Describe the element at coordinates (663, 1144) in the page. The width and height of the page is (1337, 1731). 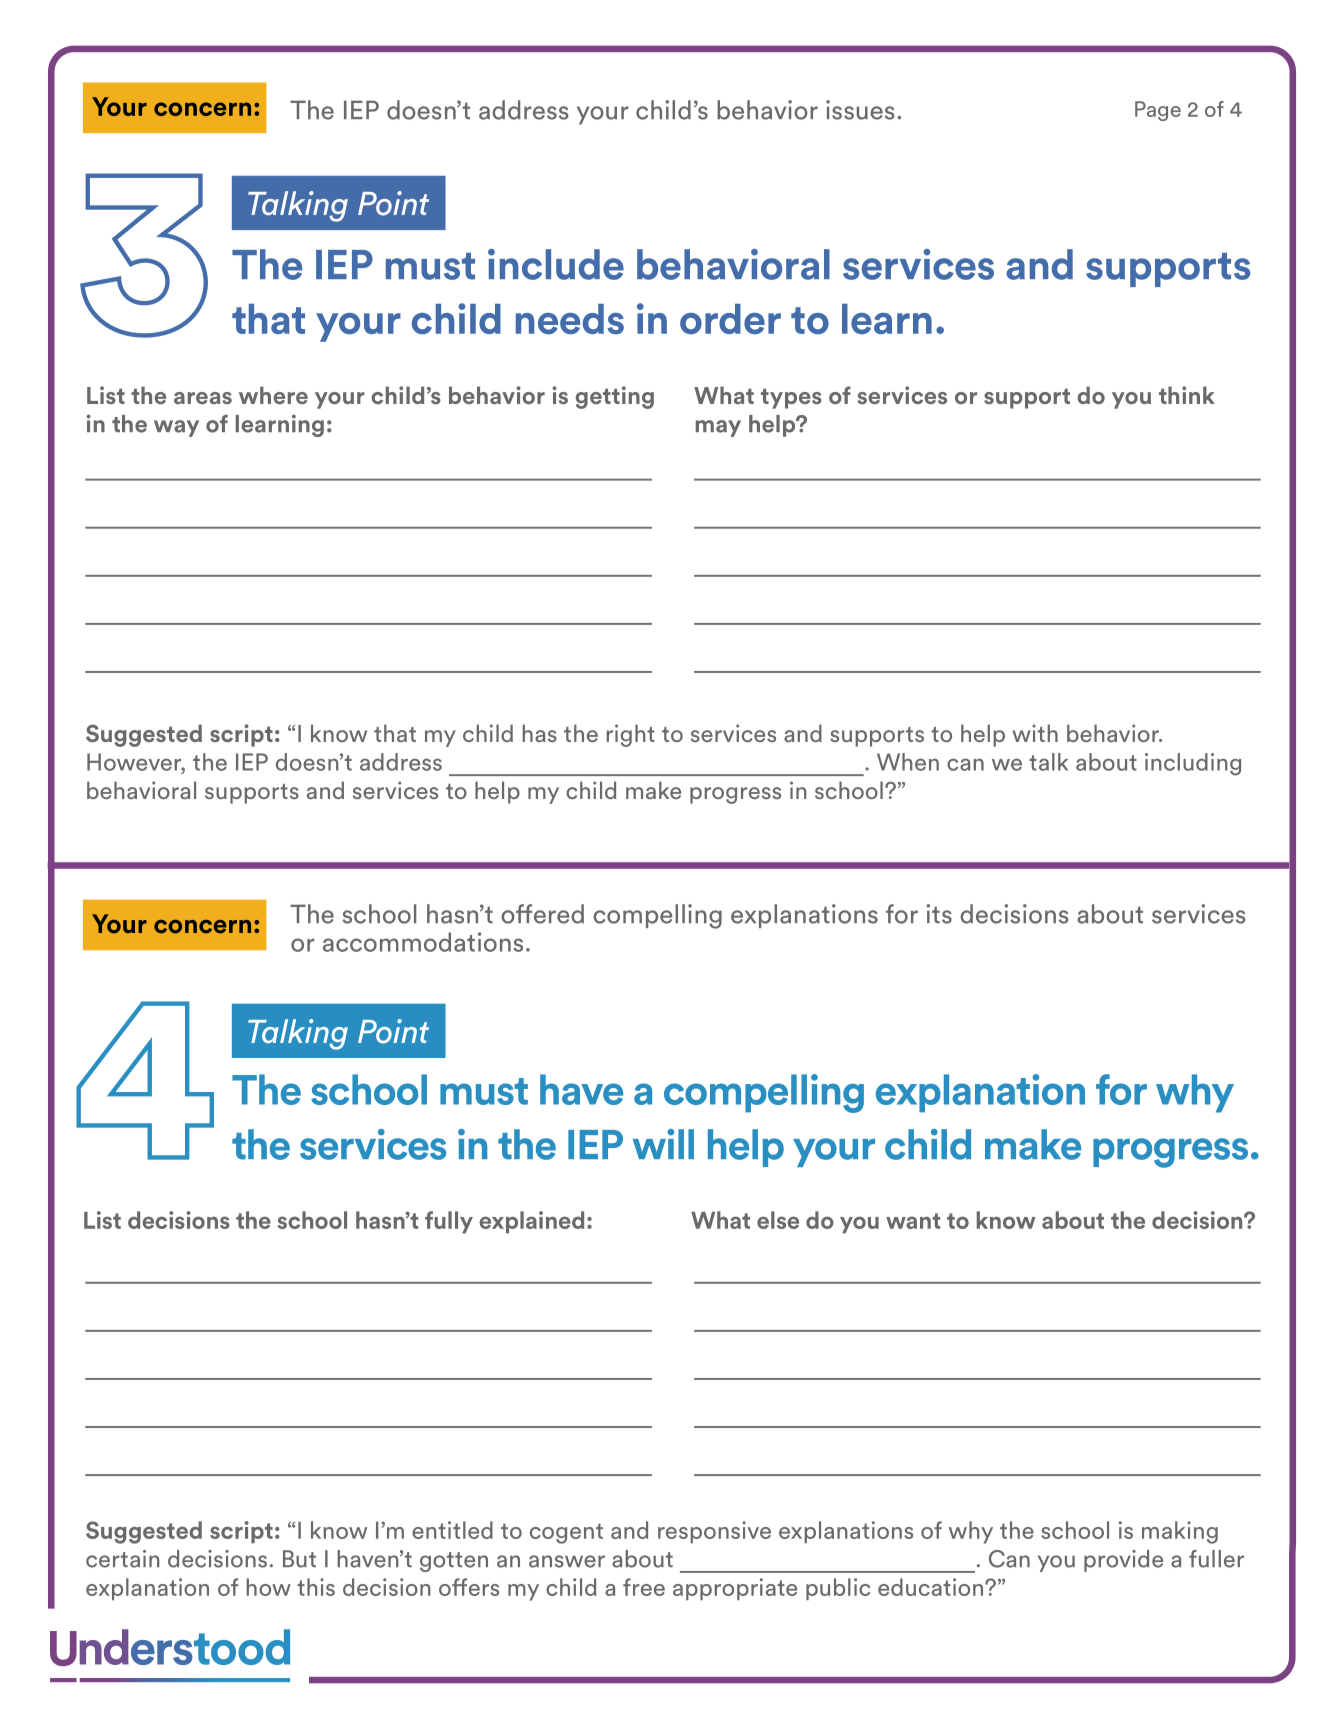
I see `will` at that location.
